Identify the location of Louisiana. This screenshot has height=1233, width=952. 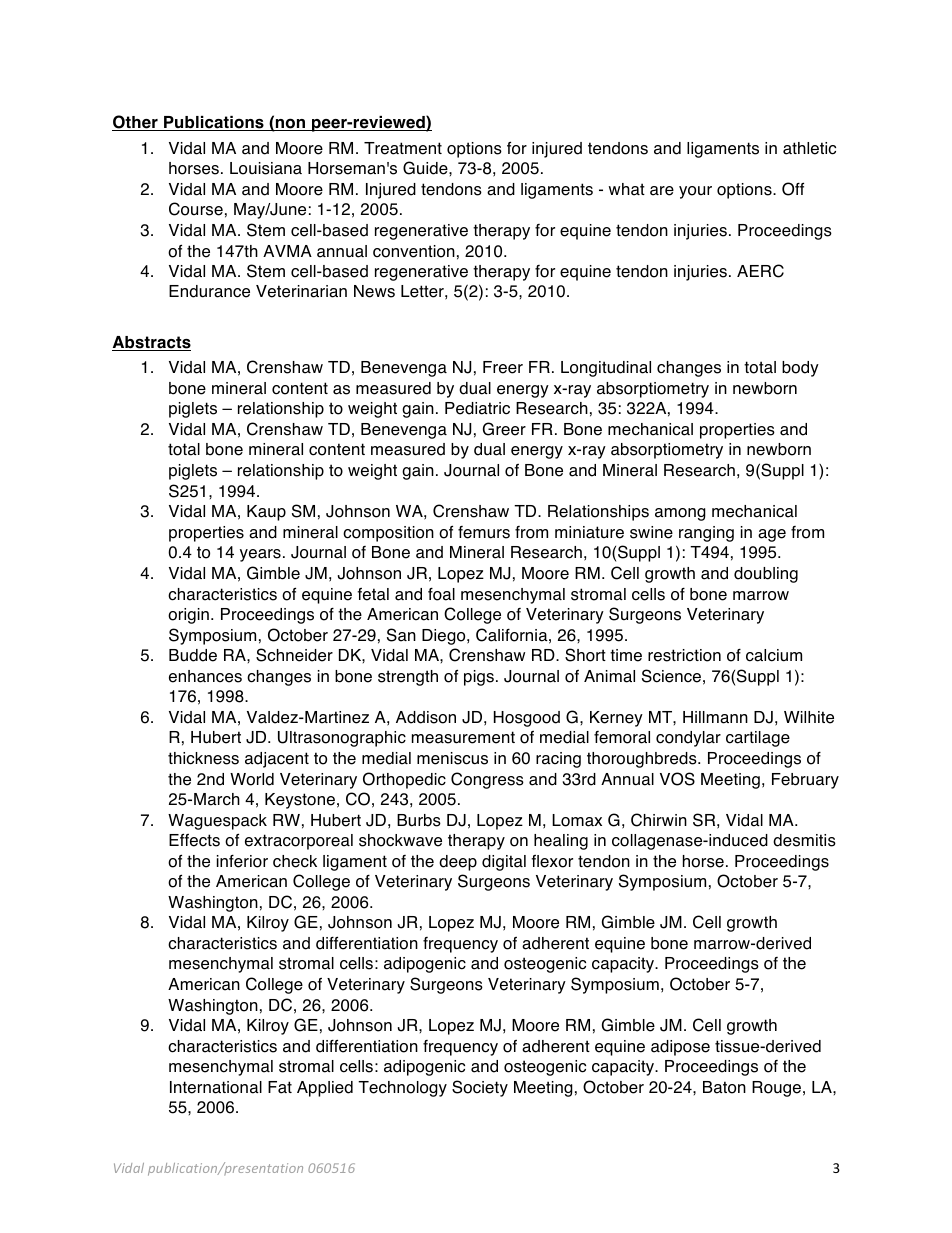
(266, 168).
